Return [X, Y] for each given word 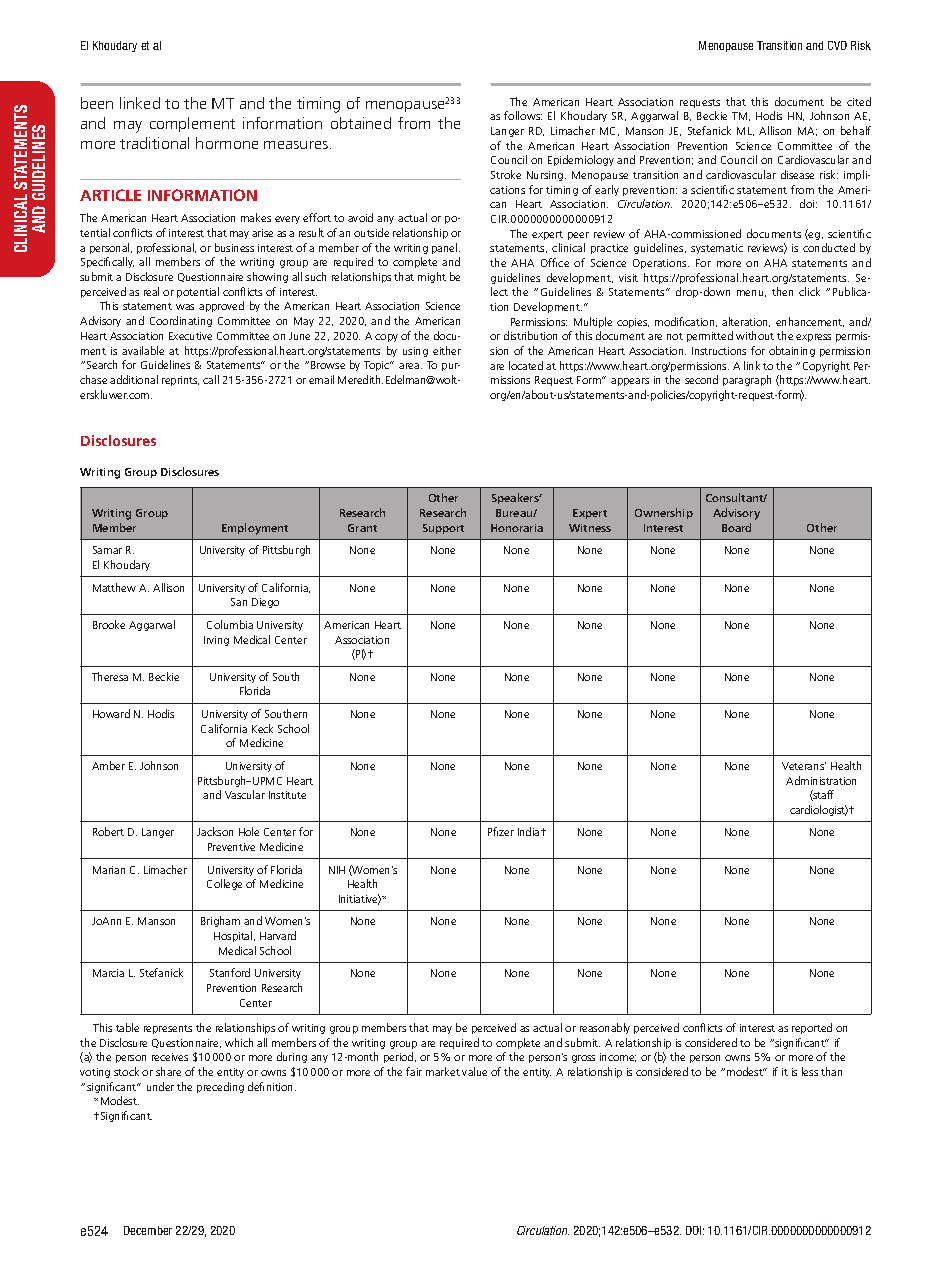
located [526, 365]
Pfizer [501, 831]
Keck [262, 728]
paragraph [747, 380]
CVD [837, 45]
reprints [180, 381]
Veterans [804, 766]
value [474, 1071]
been [97, 103]
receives [170, 1057]
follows [523, 115]
